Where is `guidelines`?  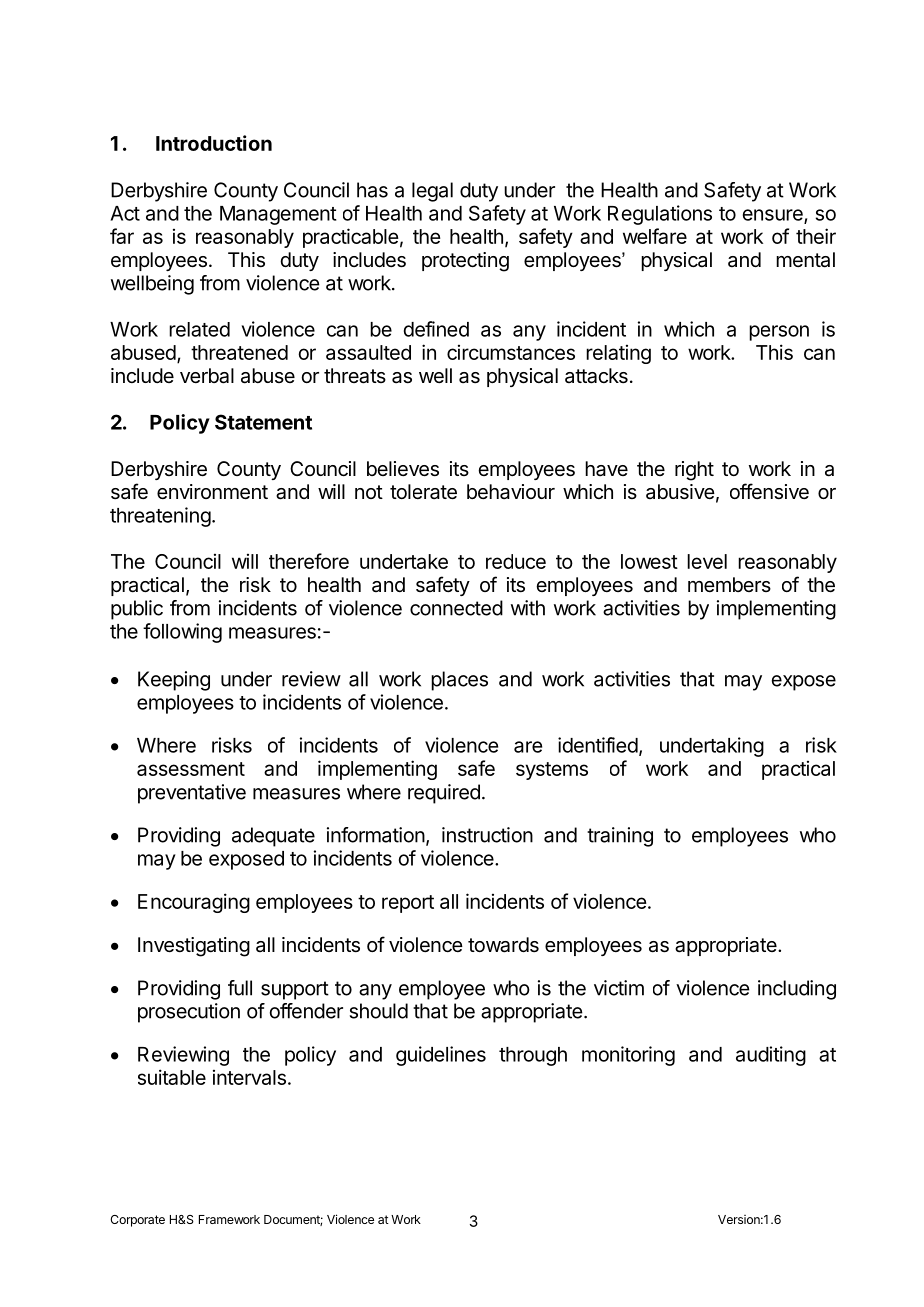
guidelines is located at coordinates (441, 1056).
